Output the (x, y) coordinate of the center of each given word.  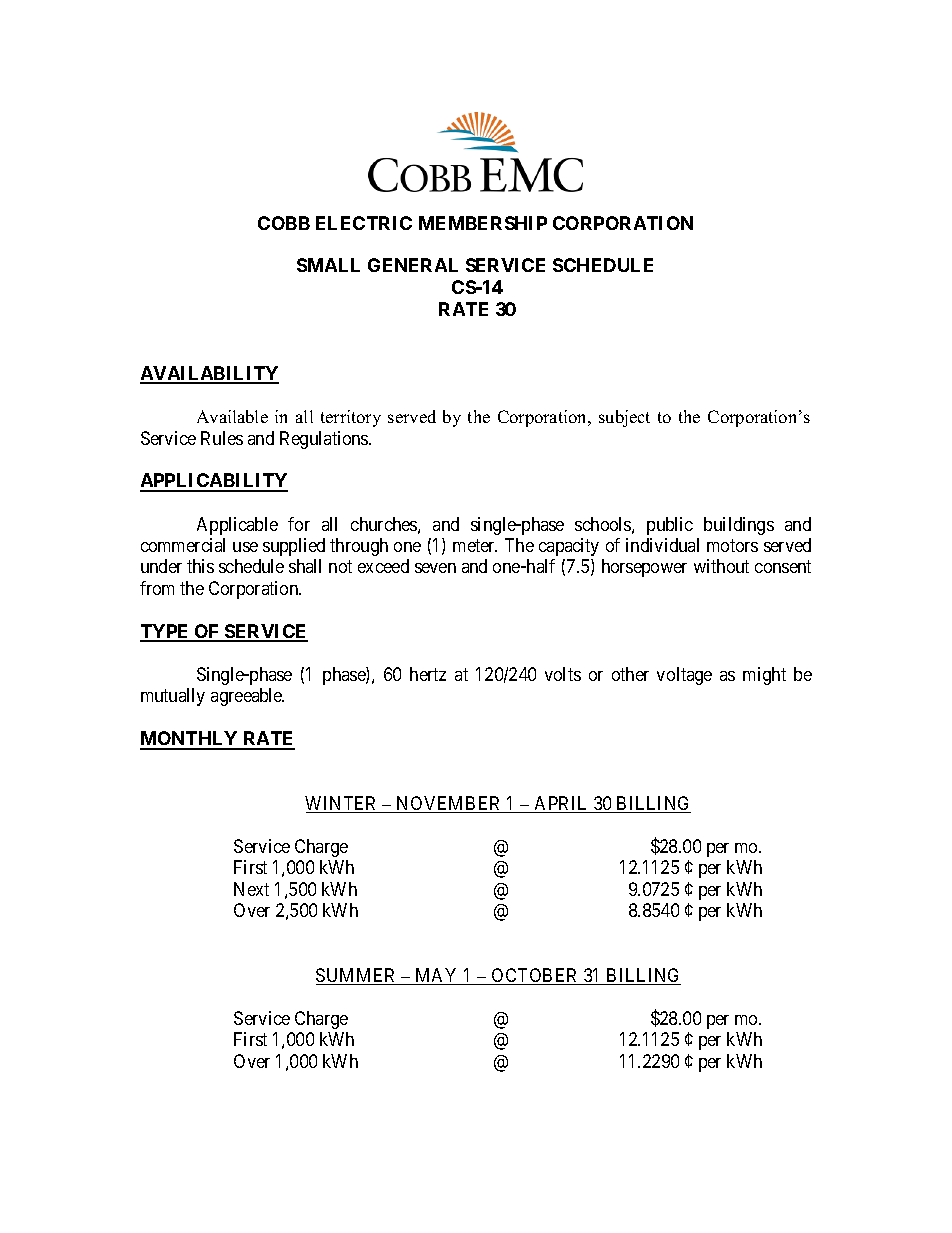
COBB (284, 223)
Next (251, 889)
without (721, 566)
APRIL (561, 804)
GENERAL (413, 265)
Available (232, 416)
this (200, 566)
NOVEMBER (449, 804)
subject (624, 418)
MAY (437, 976)
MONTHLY (190, 740)
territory (351, 418)
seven (435, 568)
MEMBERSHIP (483, 223)
